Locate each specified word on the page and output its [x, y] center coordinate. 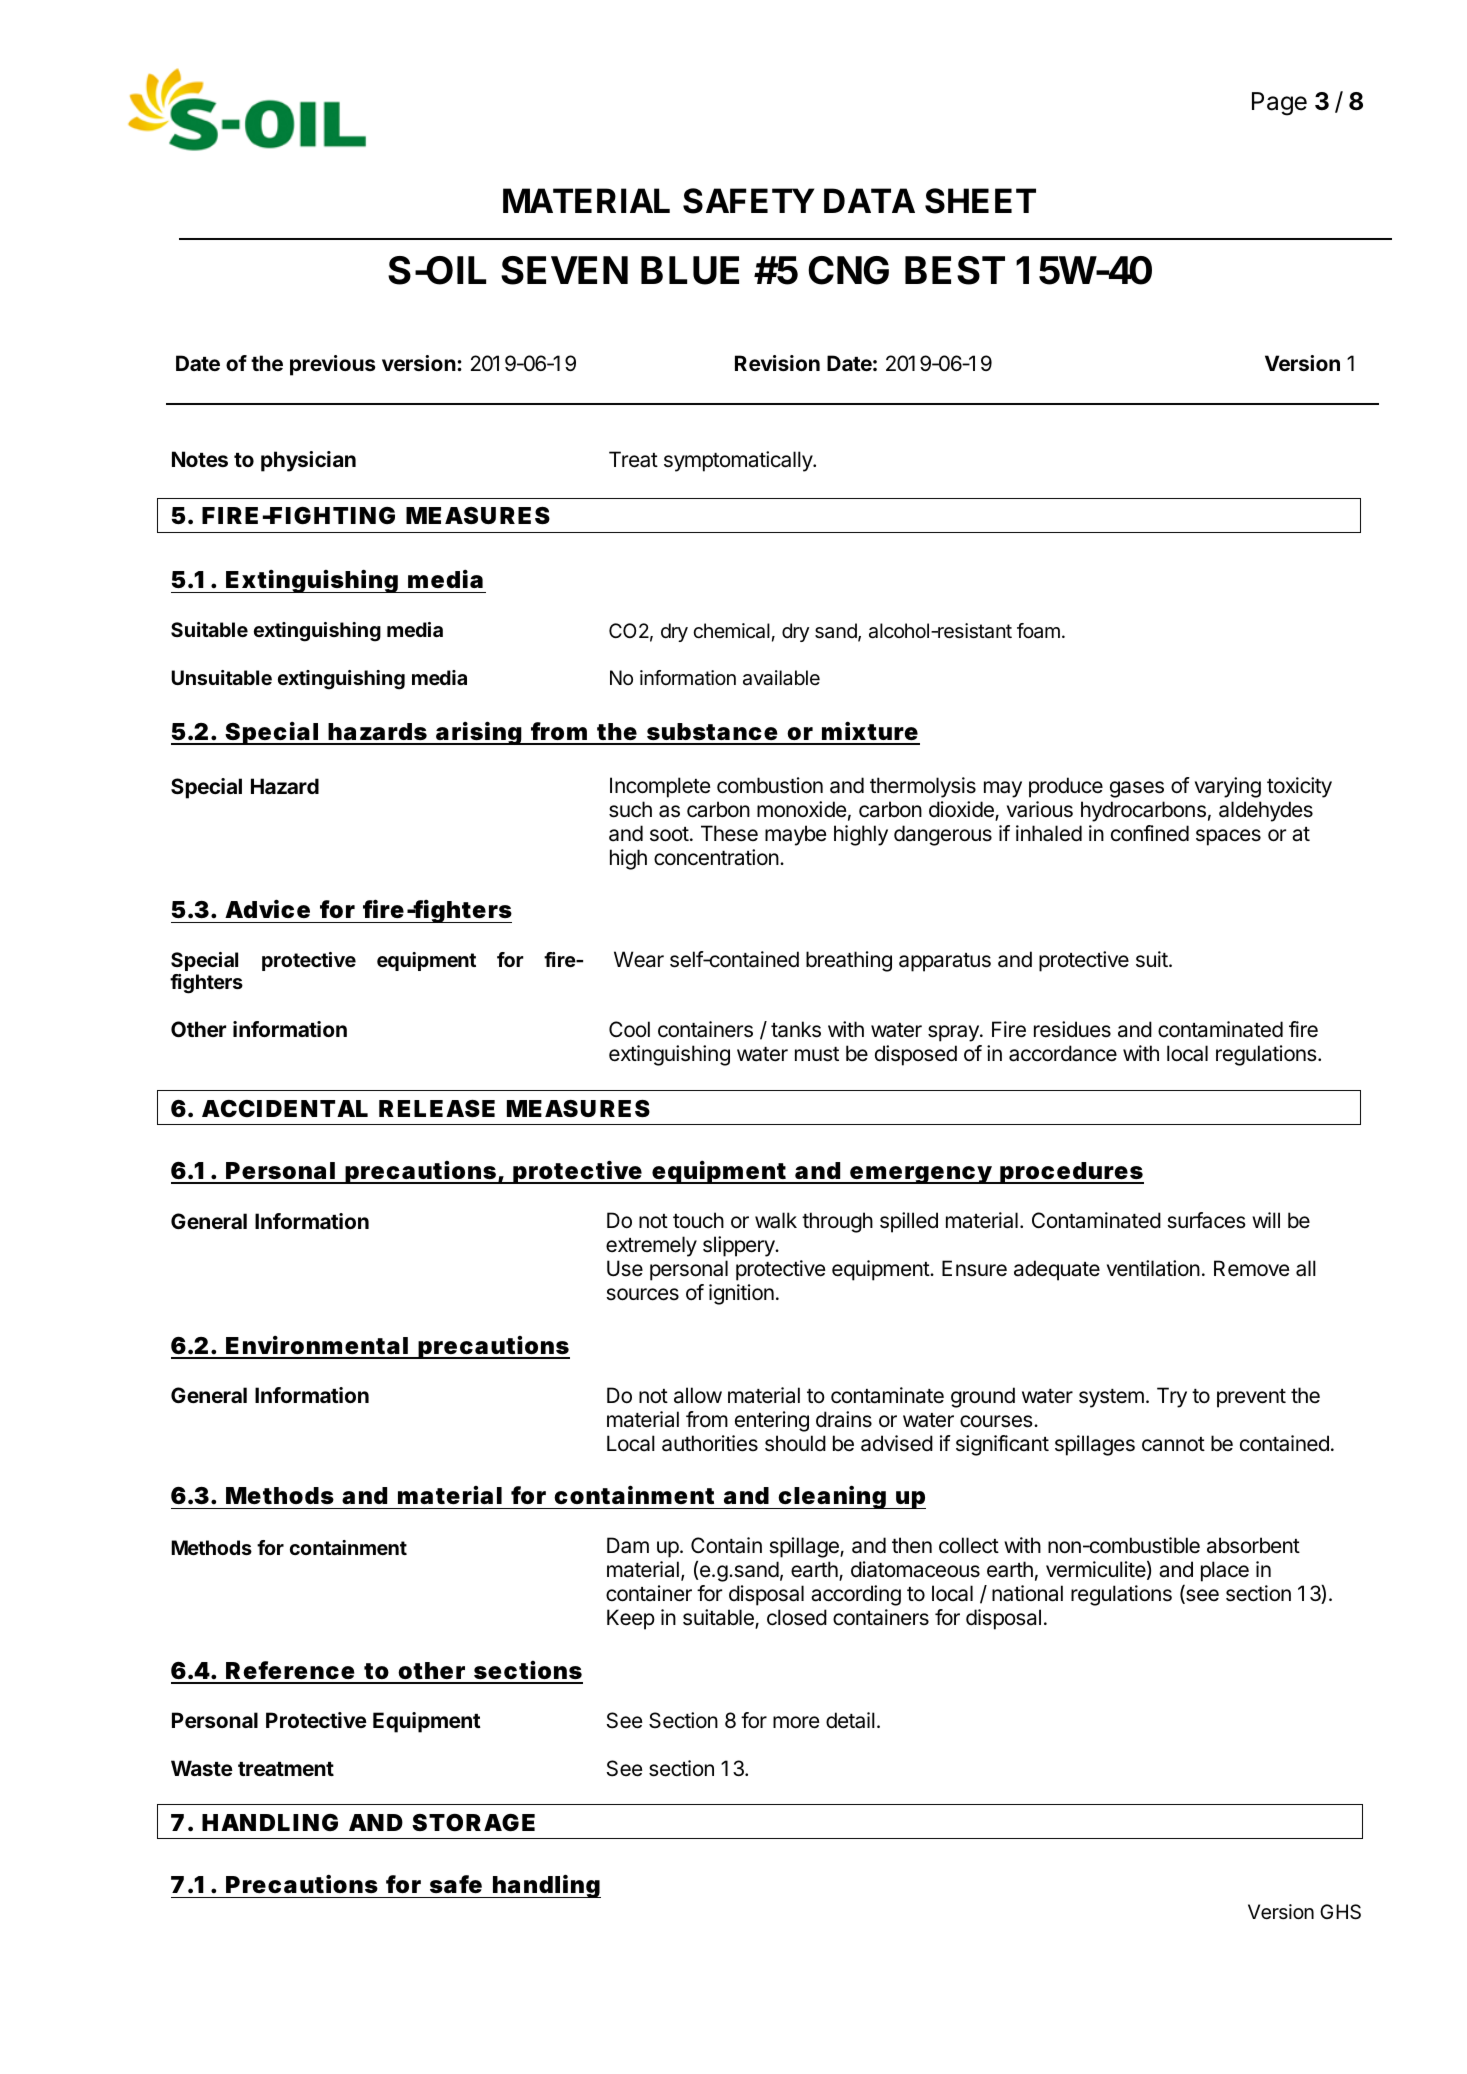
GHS [1340, 1912]
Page [1279, 104]
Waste [202, 1768]
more [796, 1722]
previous [333, 365]
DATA [869, 200]
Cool [629, 1029]
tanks [796, 1029]
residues [1072, 1029]
